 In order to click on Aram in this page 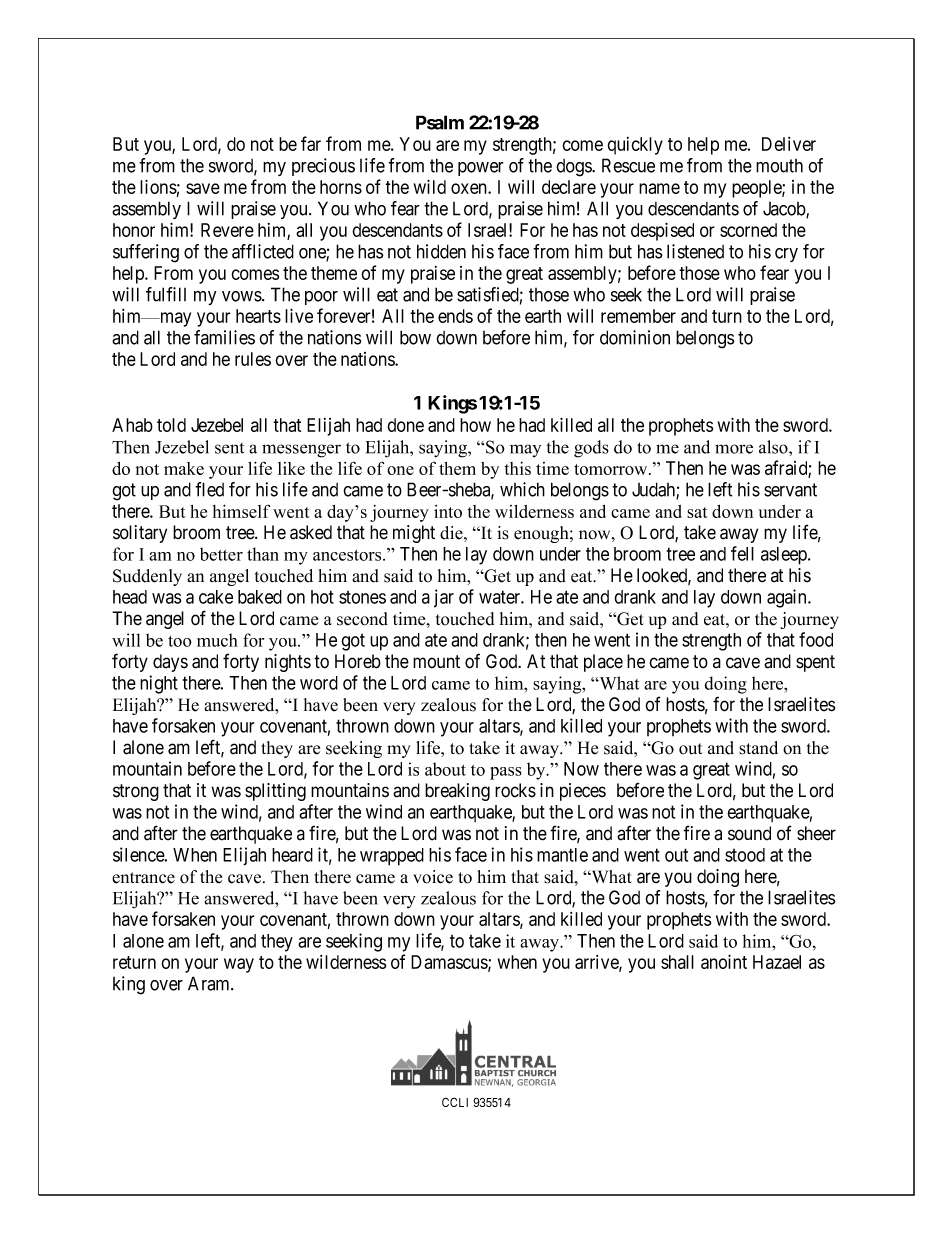, I will do `click(210, 983)`.
